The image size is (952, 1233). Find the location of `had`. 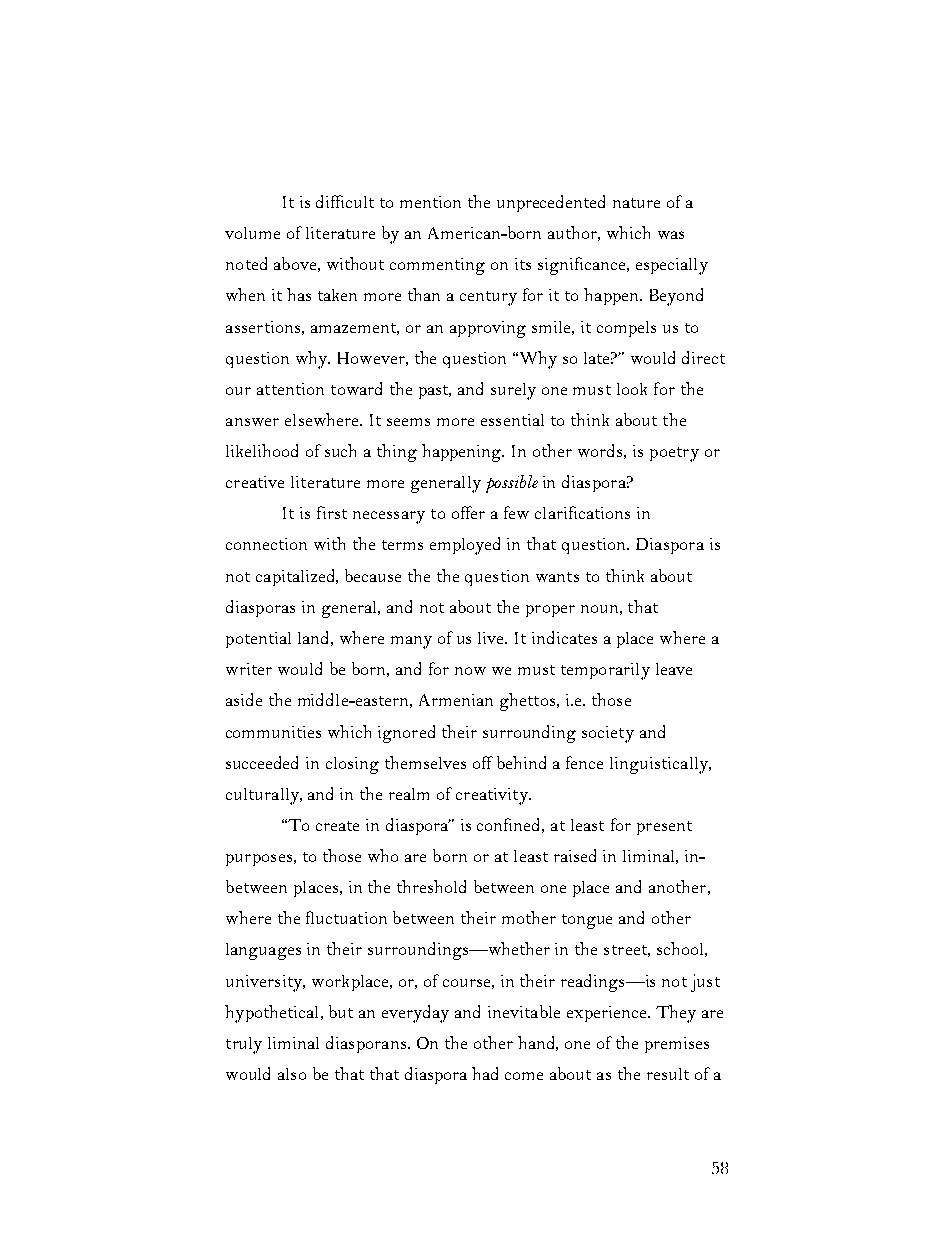

had is located at coordinates (485, 1073).
